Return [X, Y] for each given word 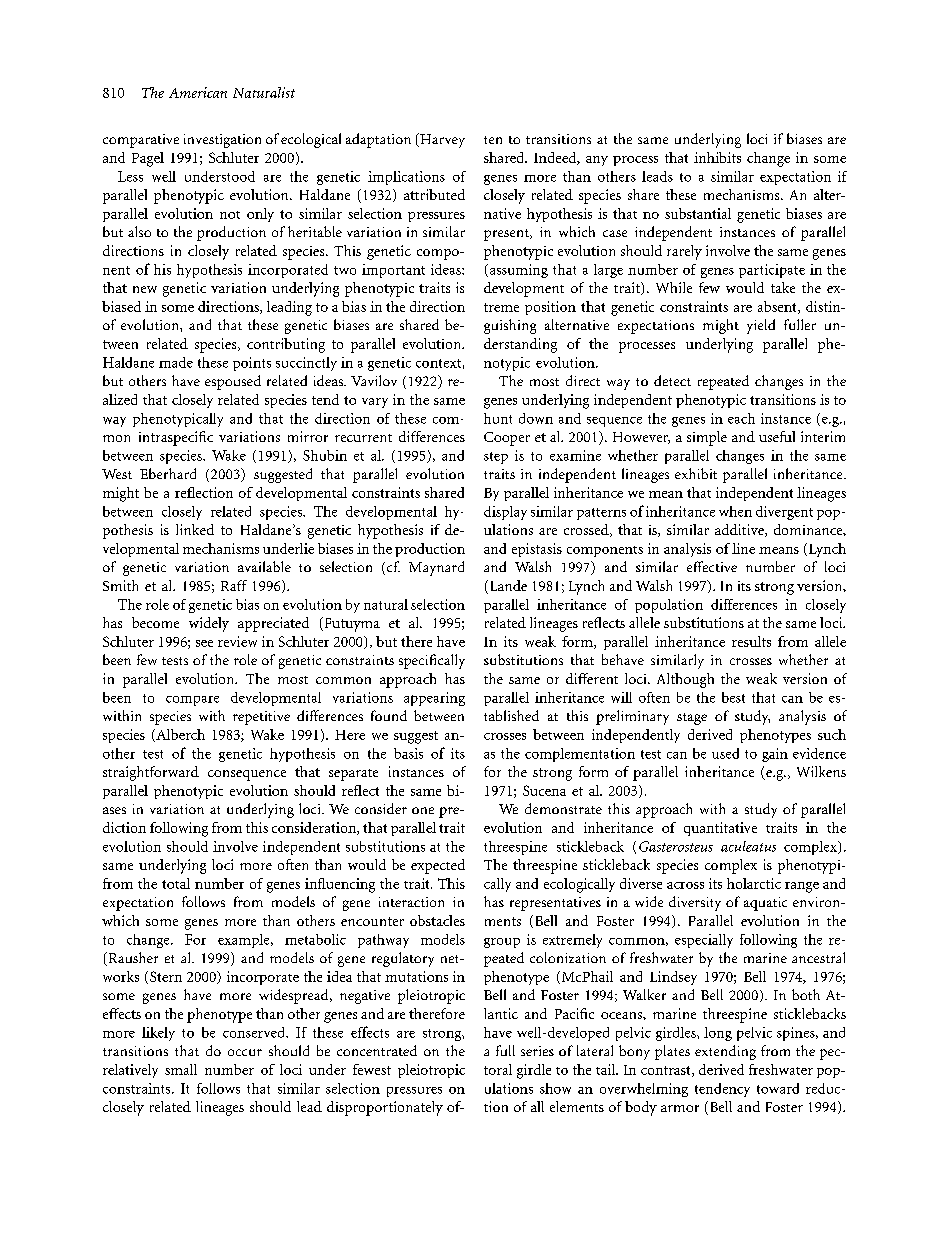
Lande [507, 587]
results [751, 641]
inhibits [717, 157]
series [537, 1051]
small [181, 1069]
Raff [234, 585]
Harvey [441, 140]
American [198, 92]
